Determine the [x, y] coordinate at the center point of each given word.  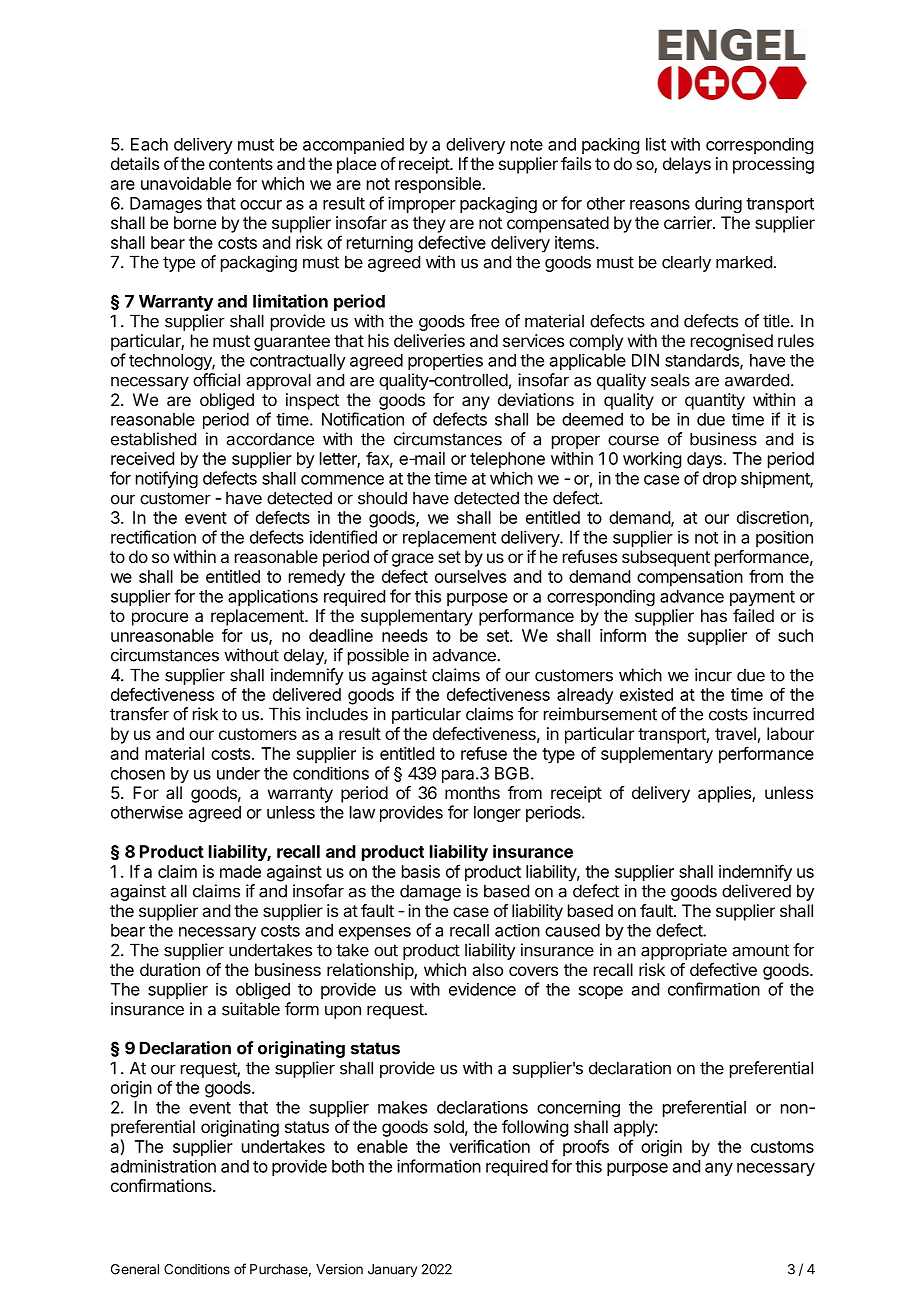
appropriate [684, 951]
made [240, 871]
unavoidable [186, 183]
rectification [153, 537]
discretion [773, 517]
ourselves [470, 576]
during [718, 204]
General [135, 1269]
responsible [439, 185]
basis [421, 871]
